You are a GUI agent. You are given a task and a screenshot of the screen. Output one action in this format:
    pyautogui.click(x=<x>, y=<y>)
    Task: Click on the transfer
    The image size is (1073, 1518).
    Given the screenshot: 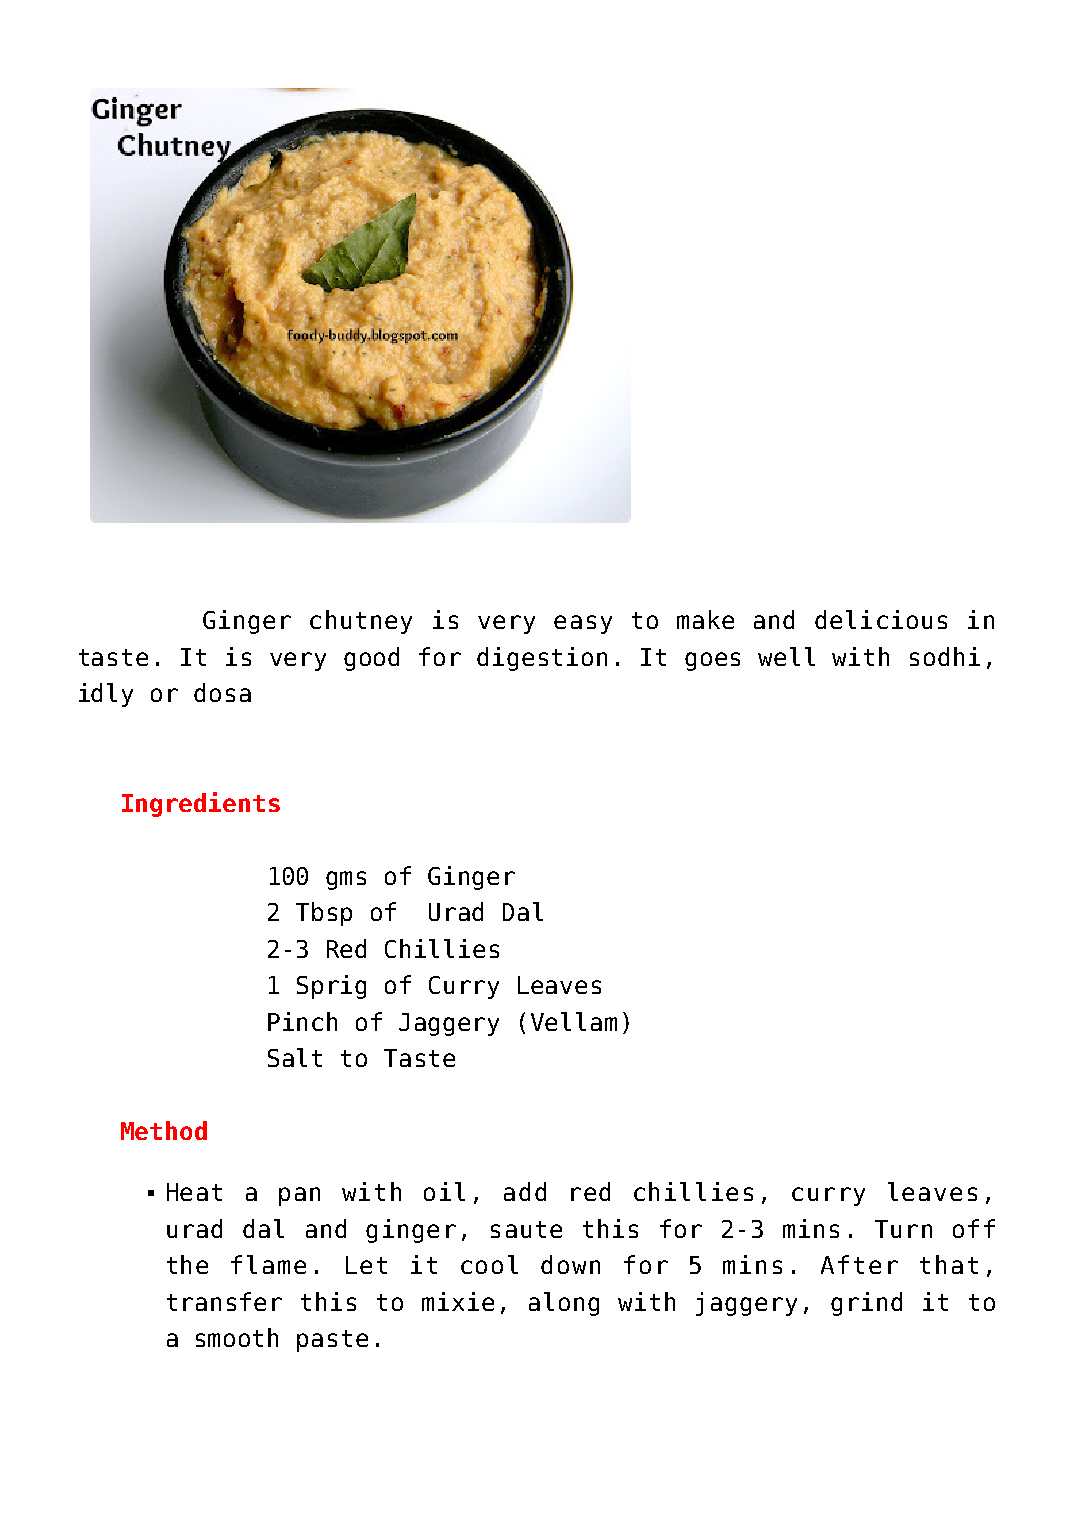 What is the action you would take?
    pyautogui.click(x=224, y=1301)
